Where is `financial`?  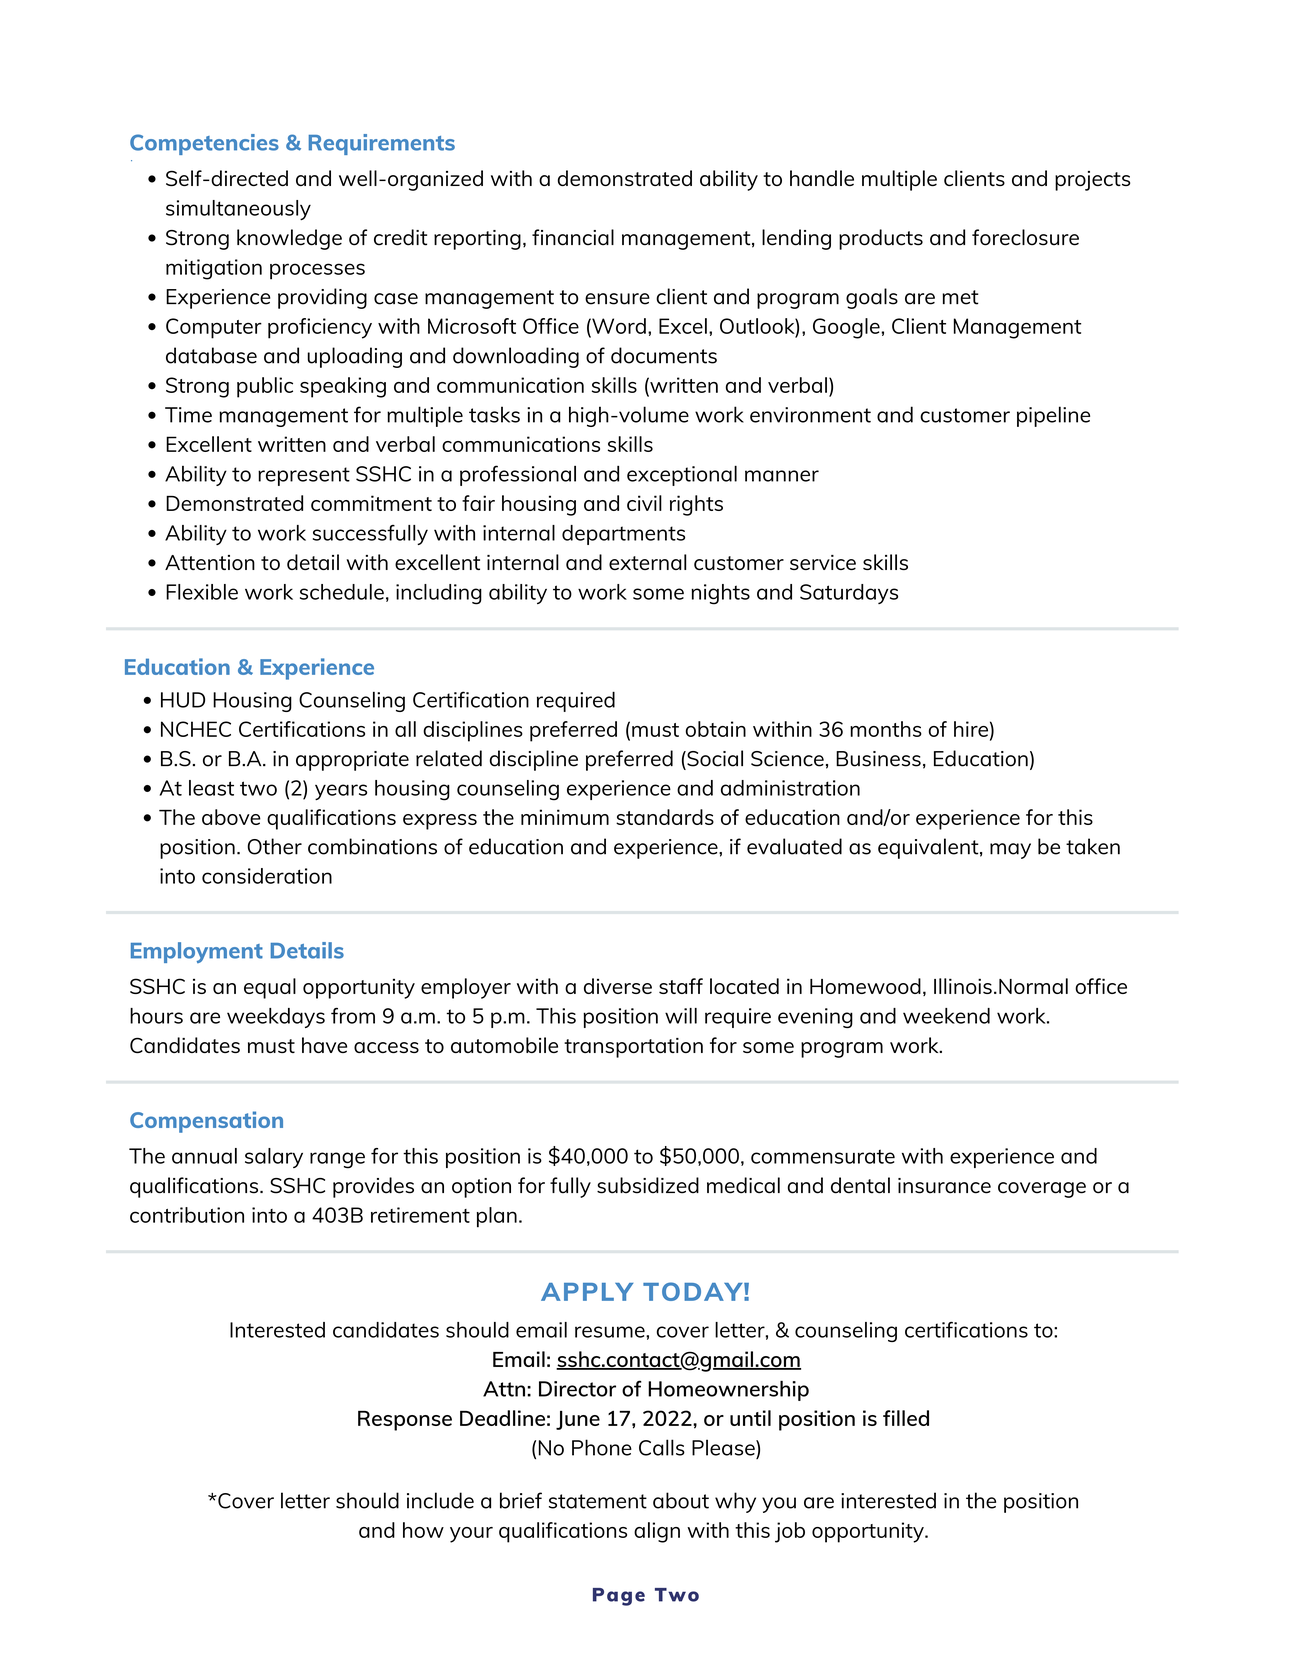 financial is located at coordinates (573, 237).
